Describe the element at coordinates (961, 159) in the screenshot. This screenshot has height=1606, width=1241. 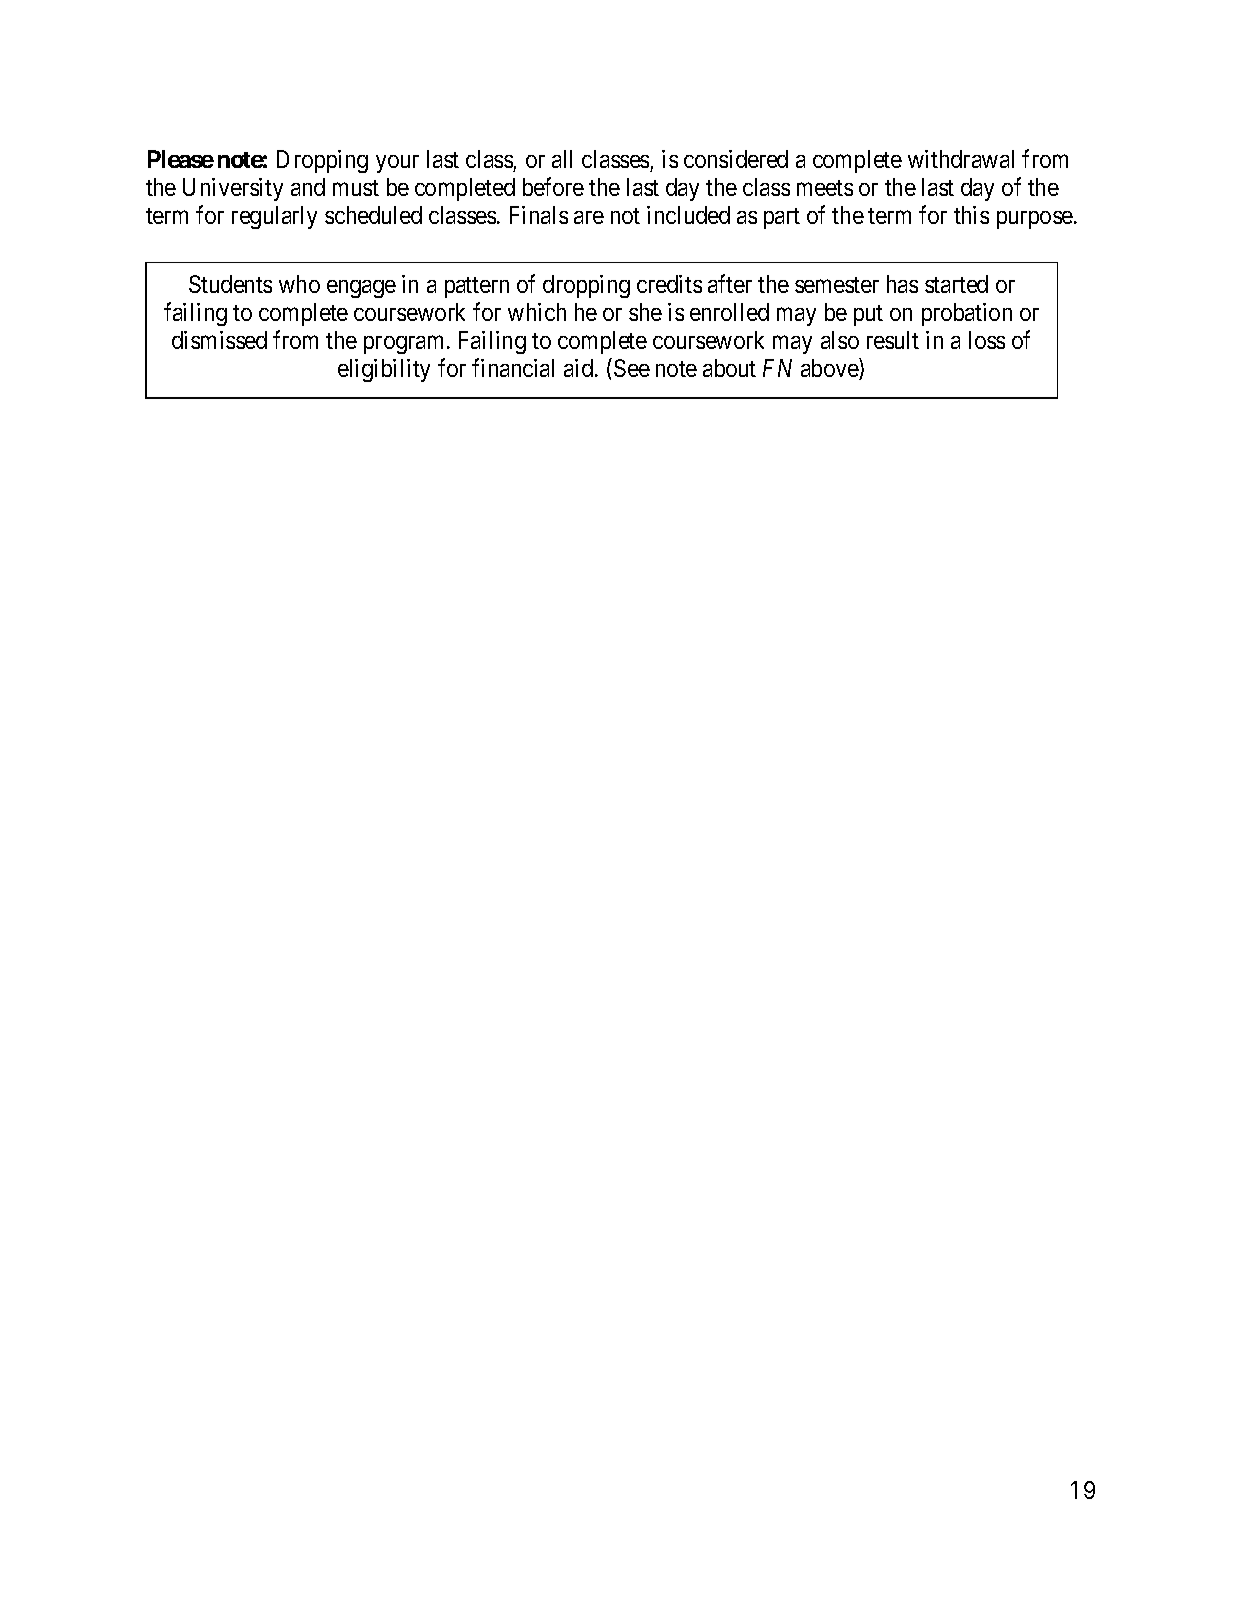
I see `withdrawal` at that location.
